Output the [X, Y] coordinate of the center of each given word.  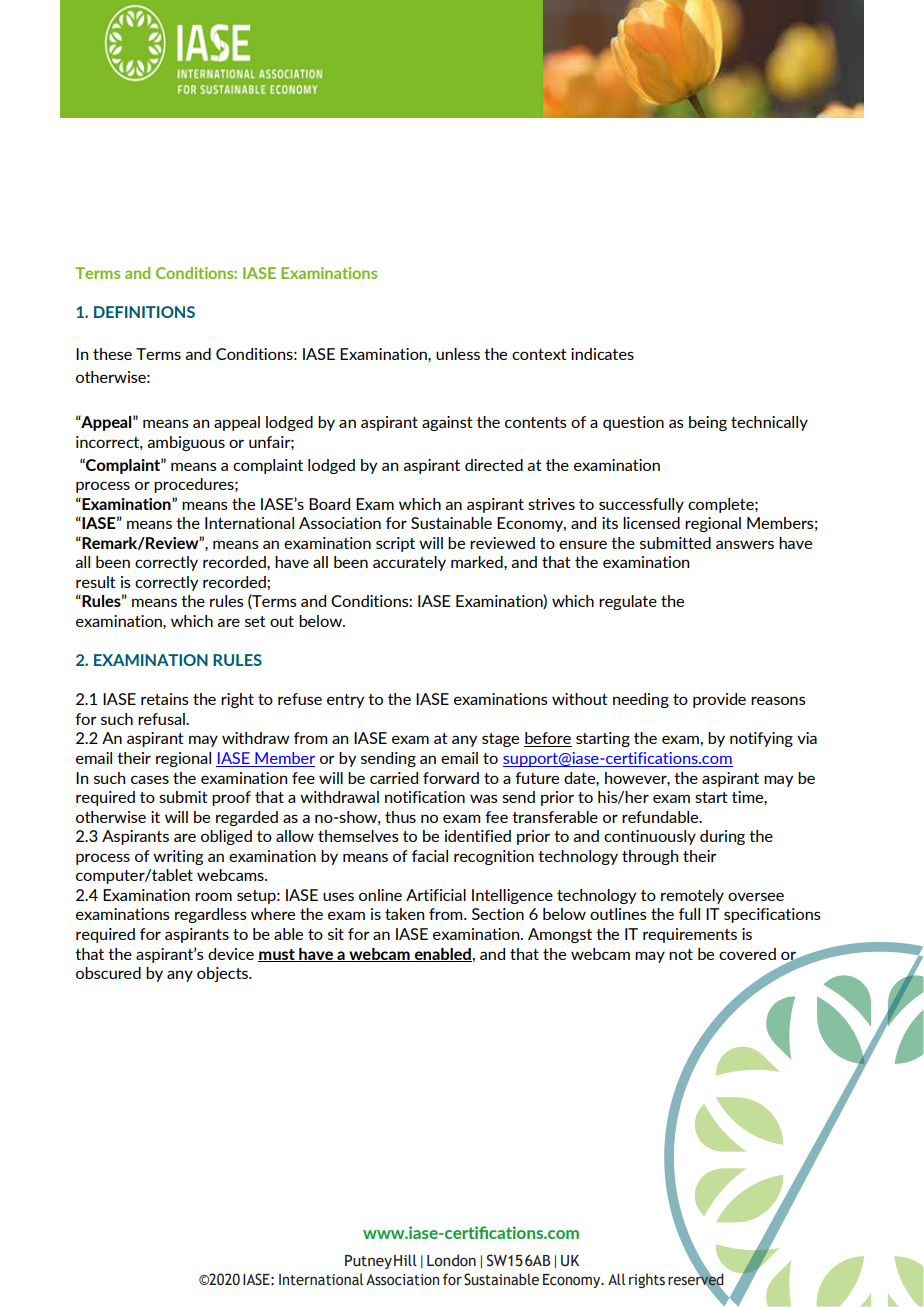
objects [224, 974]
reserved [696, 1279]
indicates [602, 354]
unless [458, 354]
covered [747, 954]
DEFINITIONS [144, 312]
